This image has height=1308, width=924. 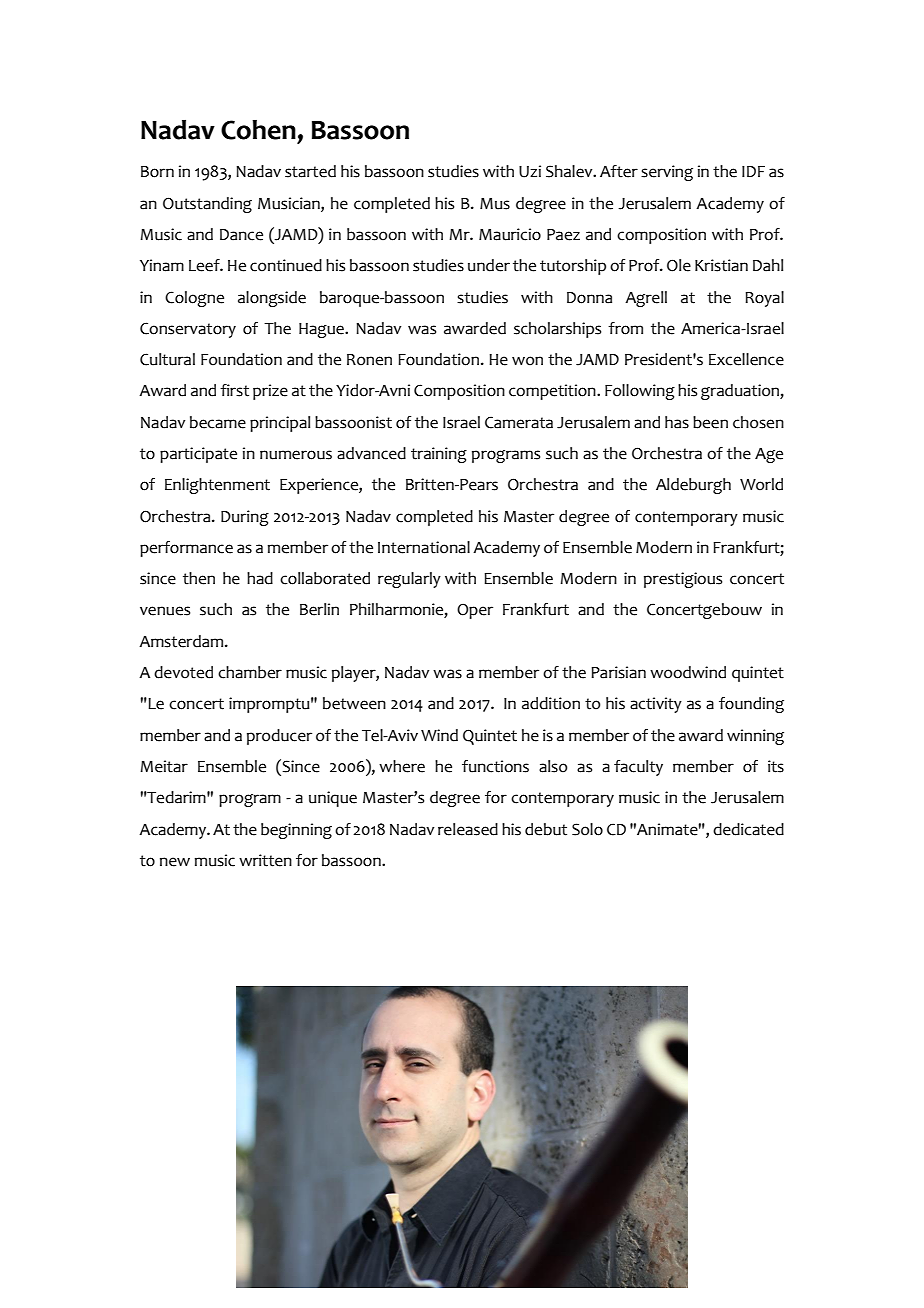 What do you see at coordinates (748, 829) in the image?
I see `dedicated` at bounding box center [748, 829].
